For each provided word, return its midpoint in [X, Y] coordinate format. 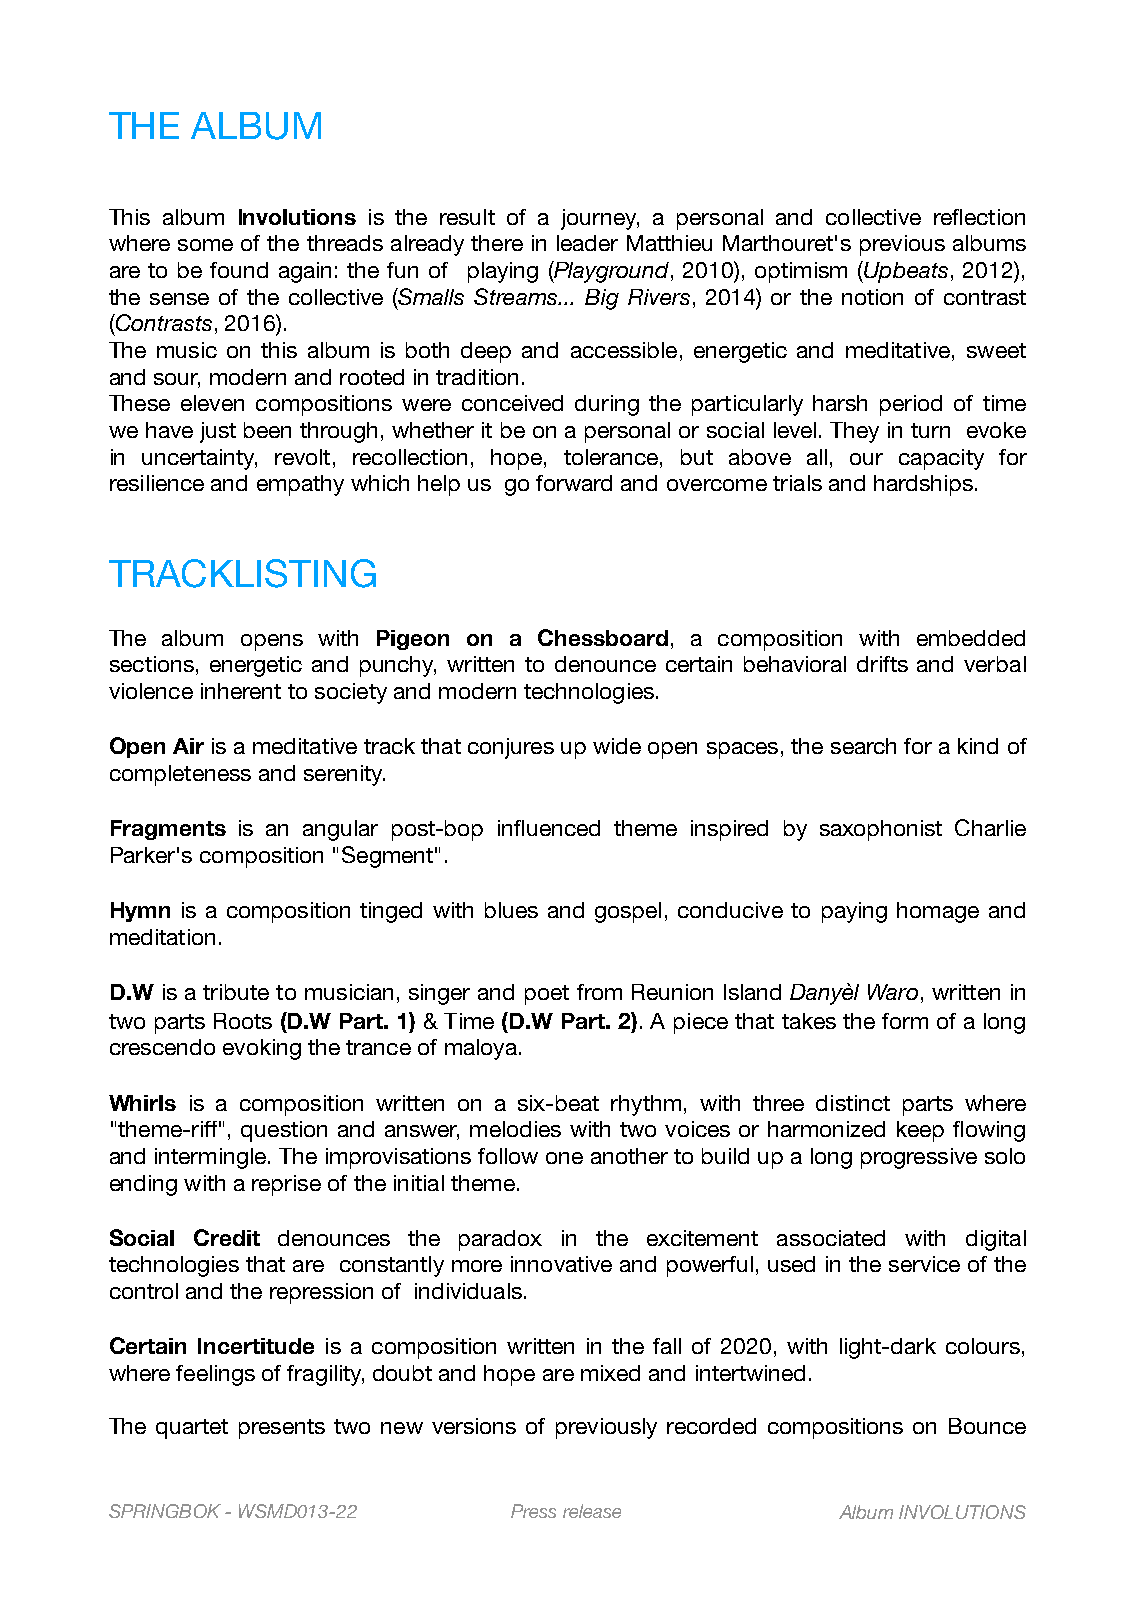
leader [587, 243]
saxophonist [881, 830]
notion [872, 297]
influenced [549, 828]
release [592, 1511]
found [239, 270]
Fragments [168, 830]
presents [282, 1429]
